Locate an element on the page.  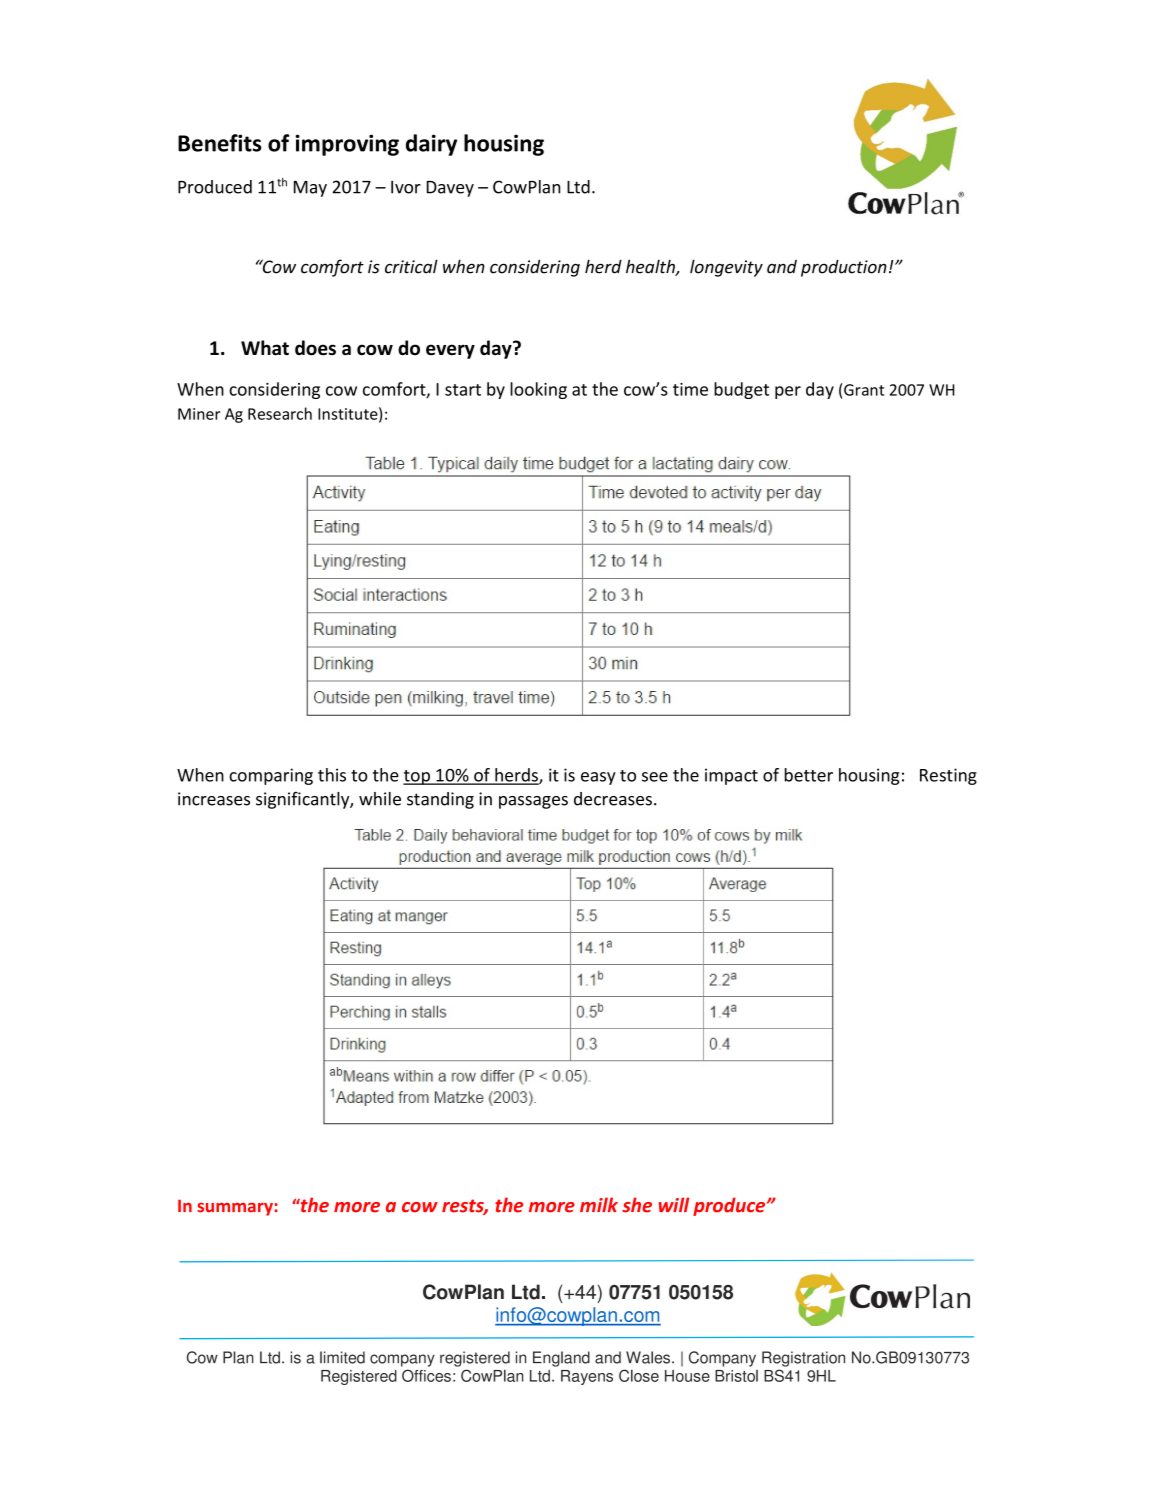
May is located at coordinates (310, 189).
